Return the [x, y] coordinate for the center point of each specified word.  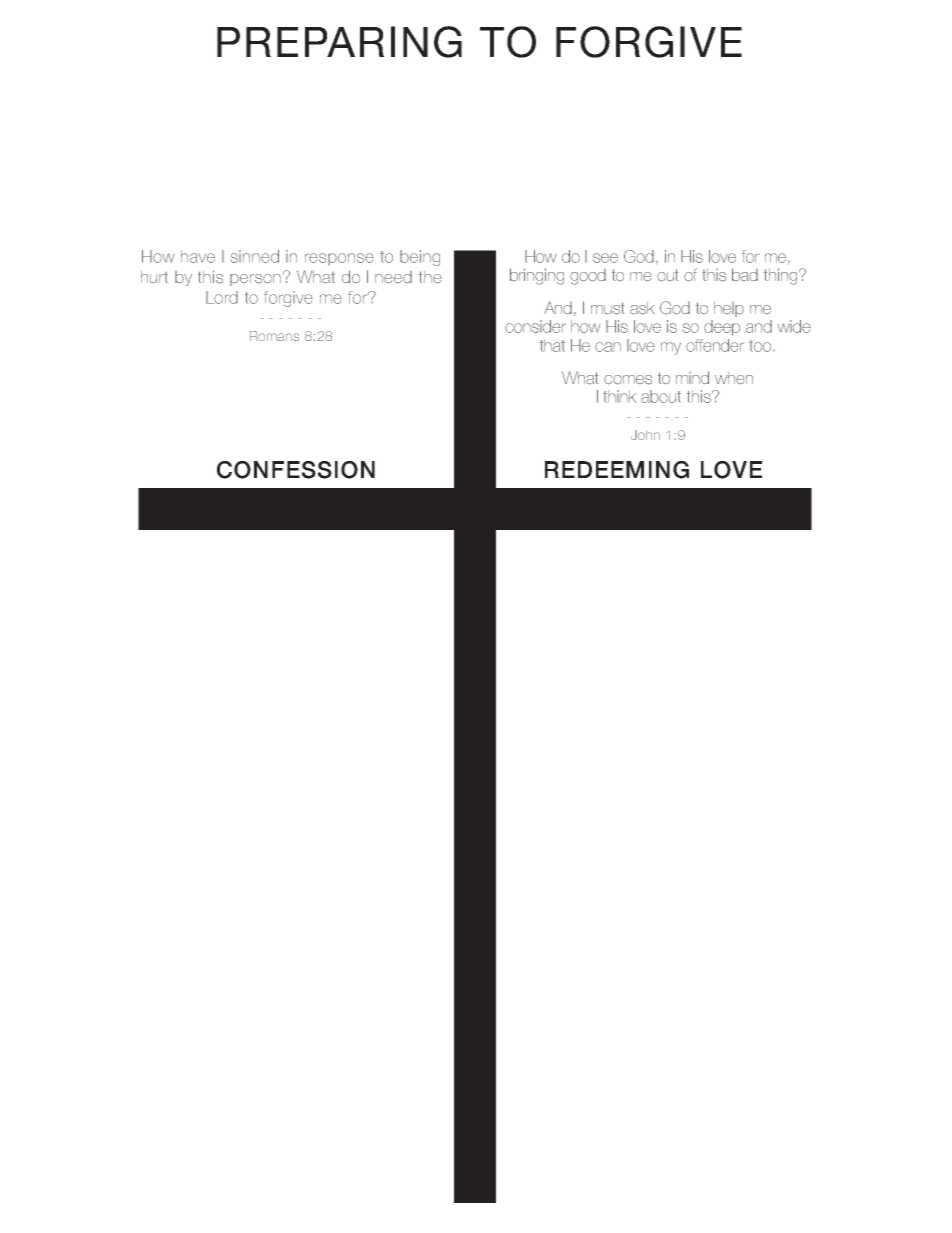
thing [782, 276]
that [552, 345]
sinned [255, 256]
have [198, 256]
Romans [274, 336]
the [430, 277]
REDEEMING [617, 470]
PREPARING [339, 42]
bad [745, 274]
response [339, 259]
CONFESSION [296, 470]
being [420, 258]
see [605, 258]
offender [715, 345]
